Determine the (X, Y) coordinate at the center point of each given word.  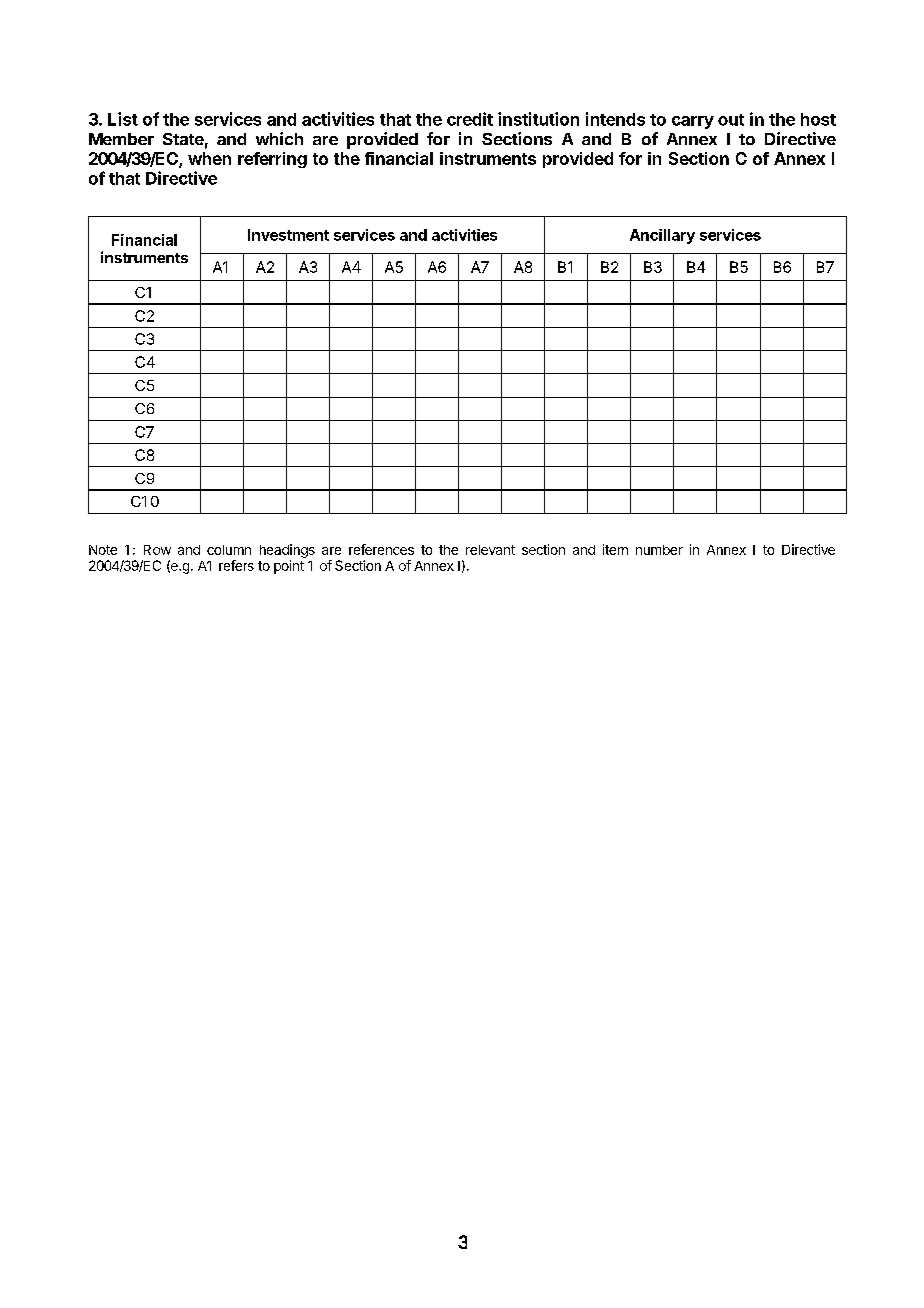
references (381, 549)
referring (272, 160)
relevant (490, 550)
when (209, 158)
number (659, 550)
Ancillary (662, 236)
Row (157, 550)
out (731, 120)
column (229, 550)
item (615, 549)
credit (470, 119)
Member (121, 139)
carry (693, 122)
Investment (288, 235)
